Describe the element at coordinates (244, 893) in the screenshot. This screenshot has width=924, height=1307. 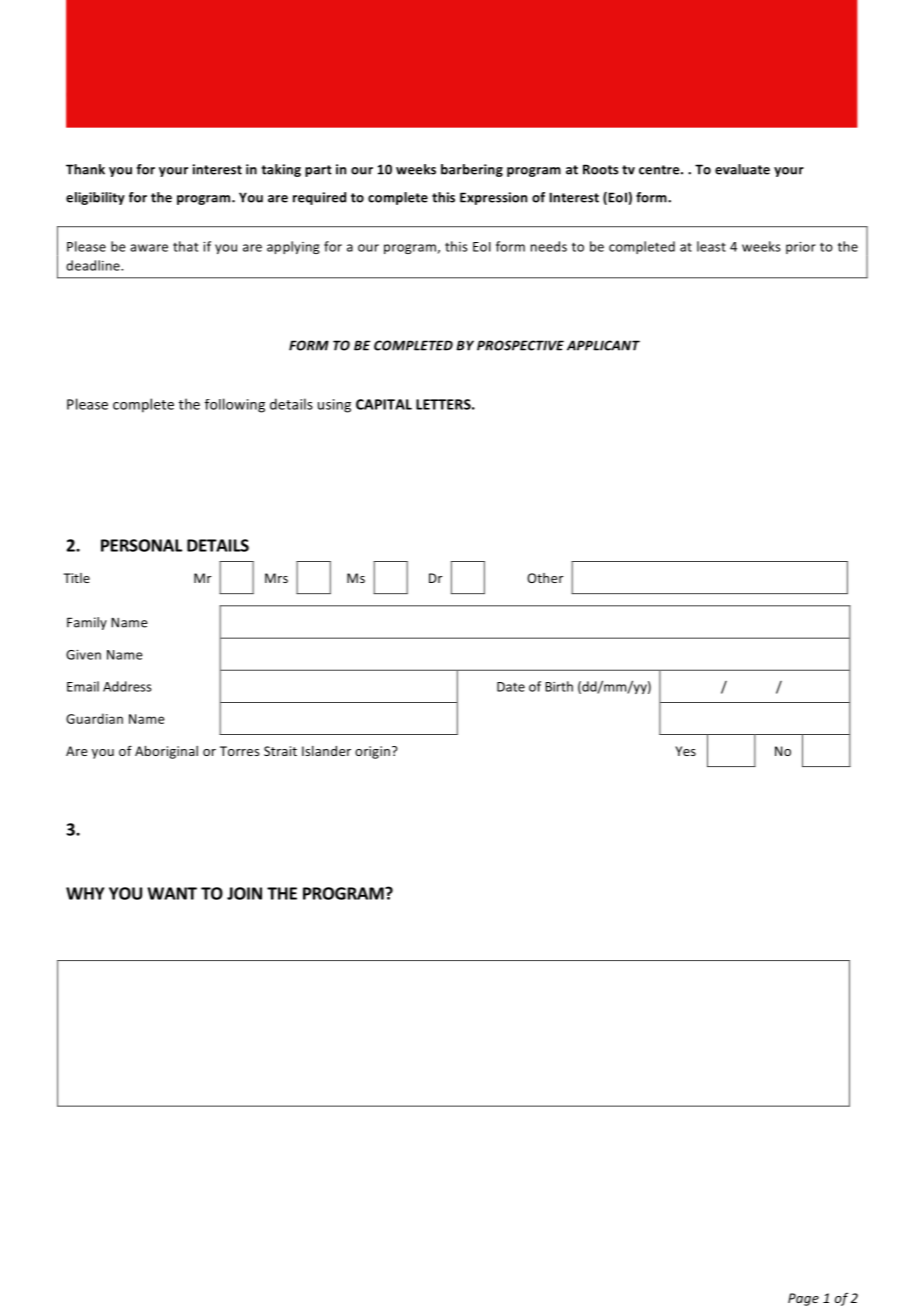
I see `JOIN` at that location.
